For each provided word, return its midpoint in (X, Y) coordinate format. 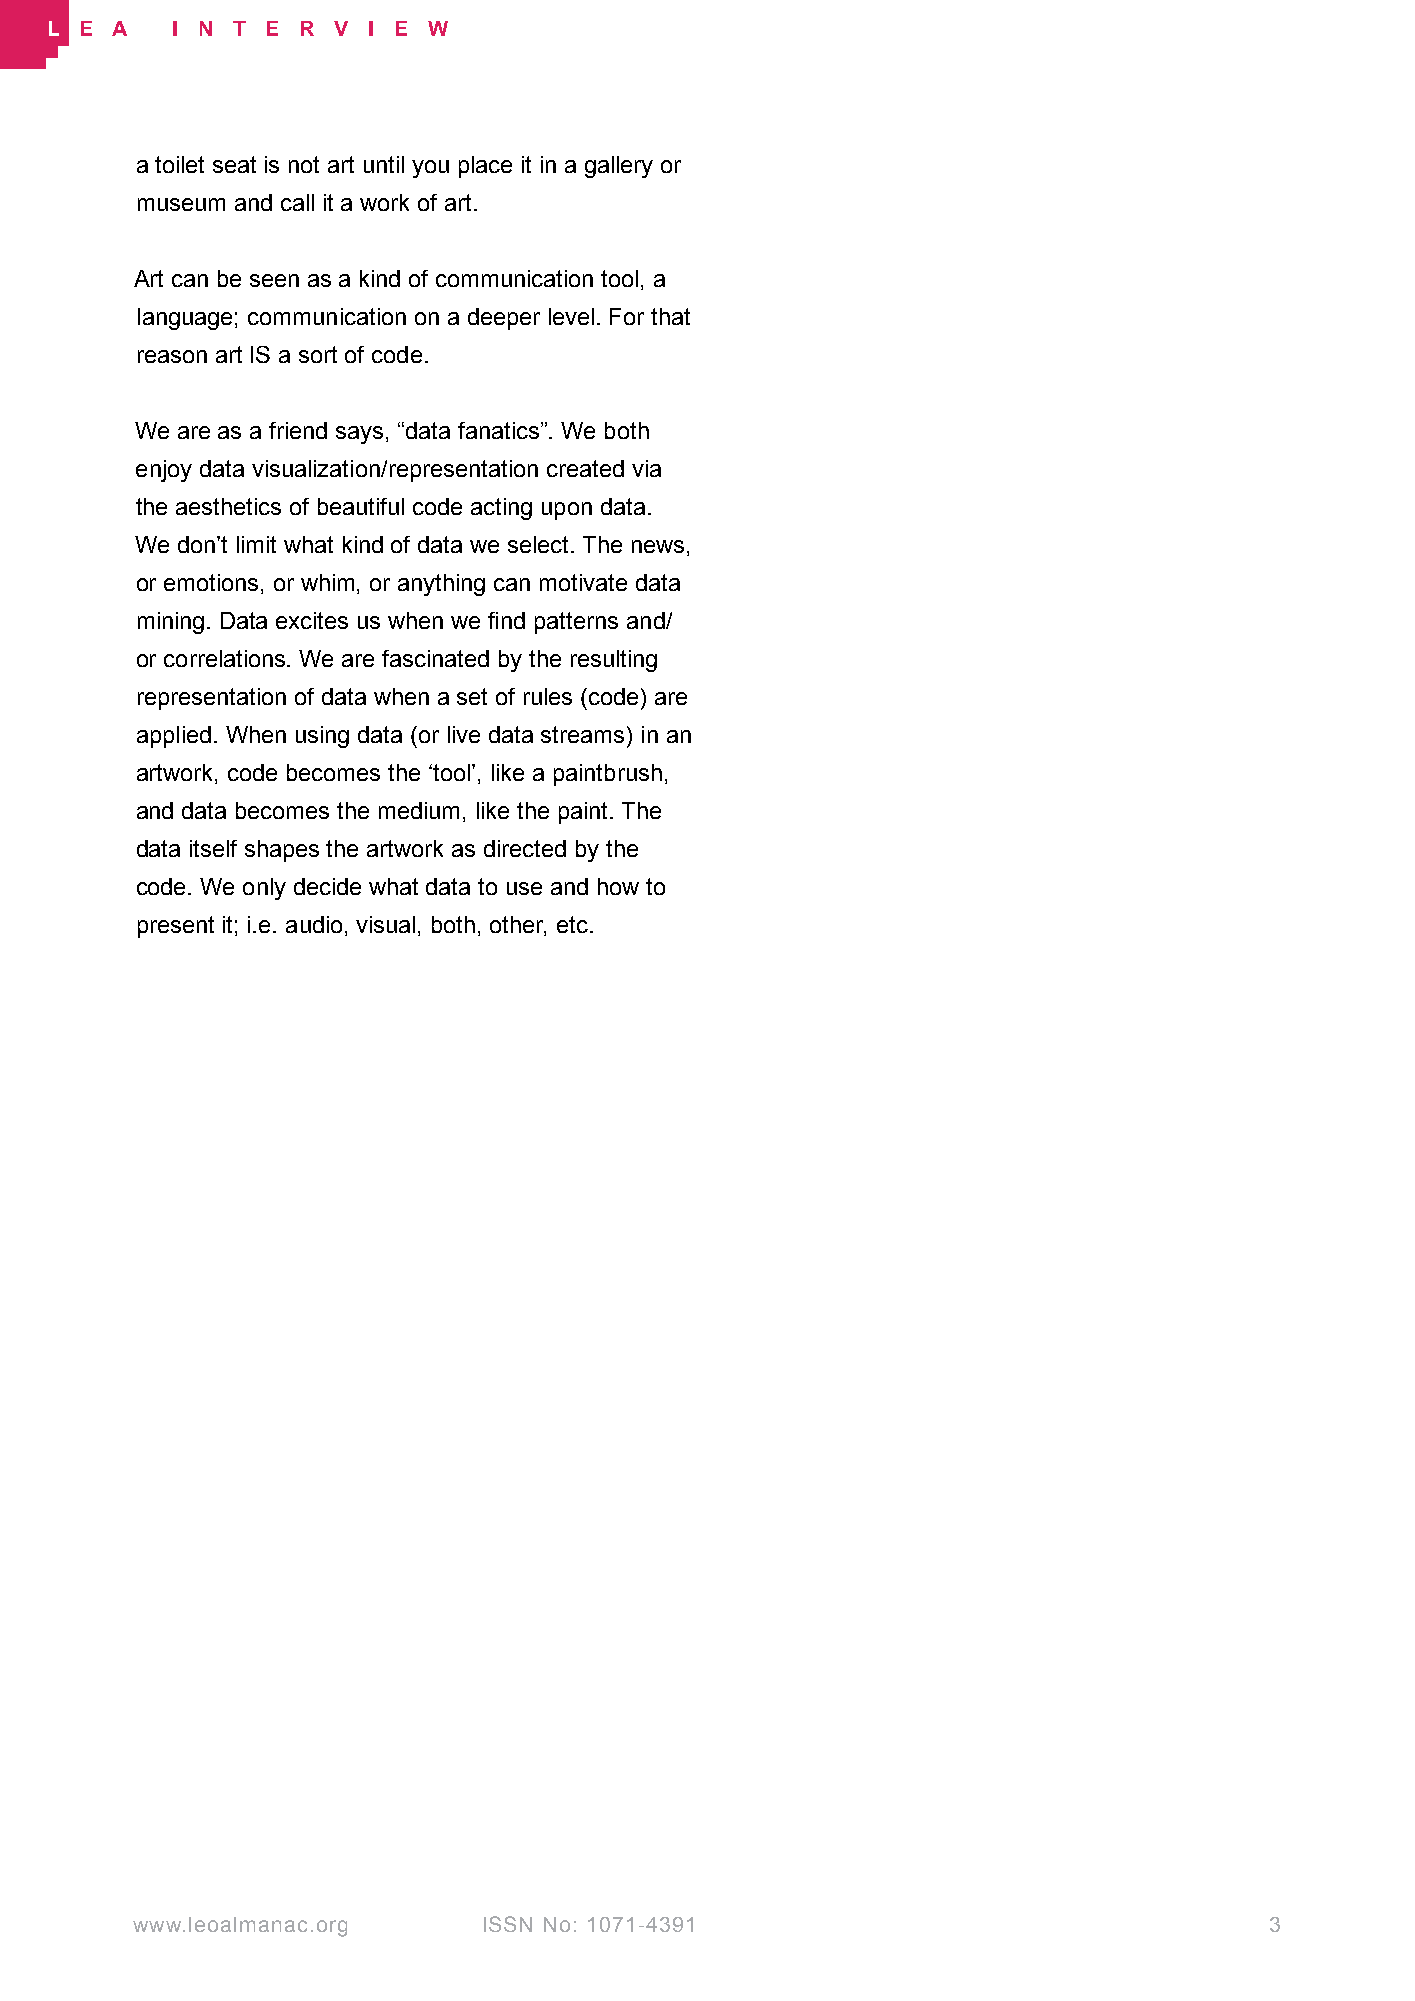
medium (419, 810)
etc (572, 924)
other (518, 926)
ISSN (508, 1924)
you (430, 169)
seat (234, 164)
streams (582, 734)
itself (213, 848)
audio (314, 924)
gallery (619, 167)
